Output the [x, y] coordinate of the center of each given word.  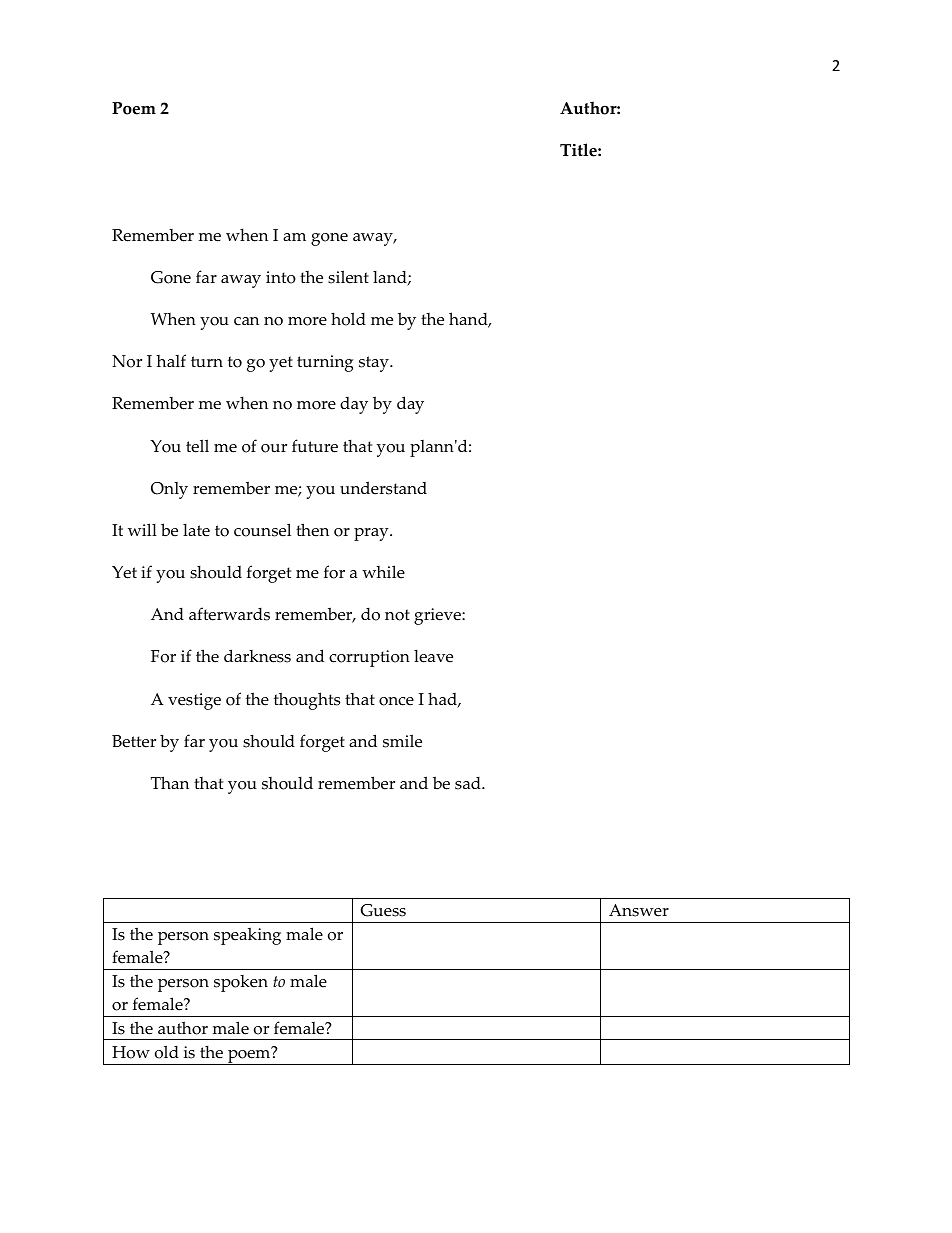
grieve [438, 616]
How [131, 1052]
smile [402, 741]
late [196, 530]
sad [469, 783]
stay [375, 364]
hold [348, 319]
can [246, 321]
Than [170, 782]
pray [372, 534]
